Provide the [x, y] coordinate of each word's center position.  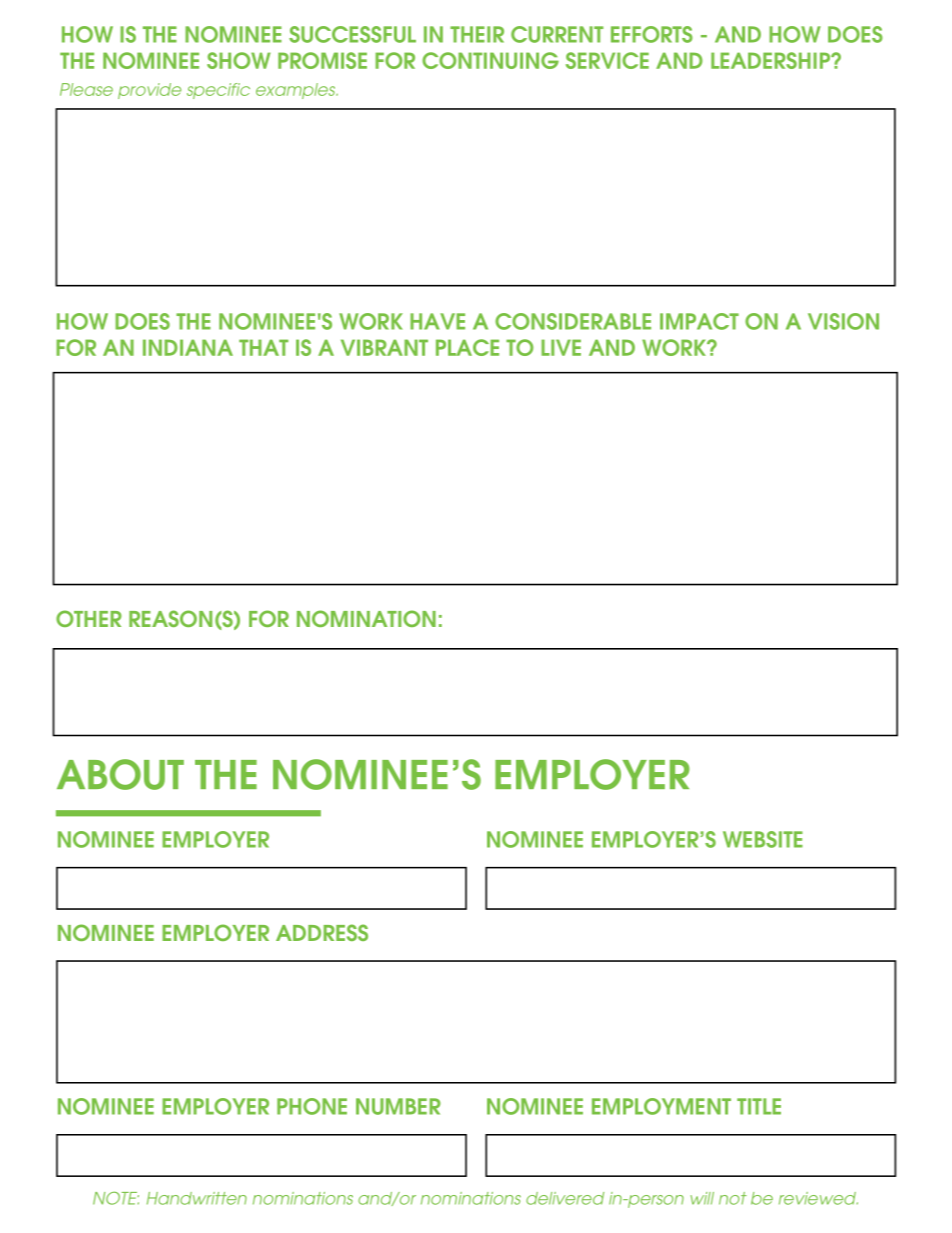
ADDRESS [322, 932]
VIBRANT [384, 347]
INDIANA [188, 347]
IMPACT [699, 321]
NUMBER [398, 1106]
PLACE [467, 347]
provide [149, 91]
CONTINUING [490, 60]
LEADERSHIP [772, 60]
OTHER [89, 618]
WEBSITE [763, 839]
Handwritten [197, 1198]
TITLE [759, 1106]
